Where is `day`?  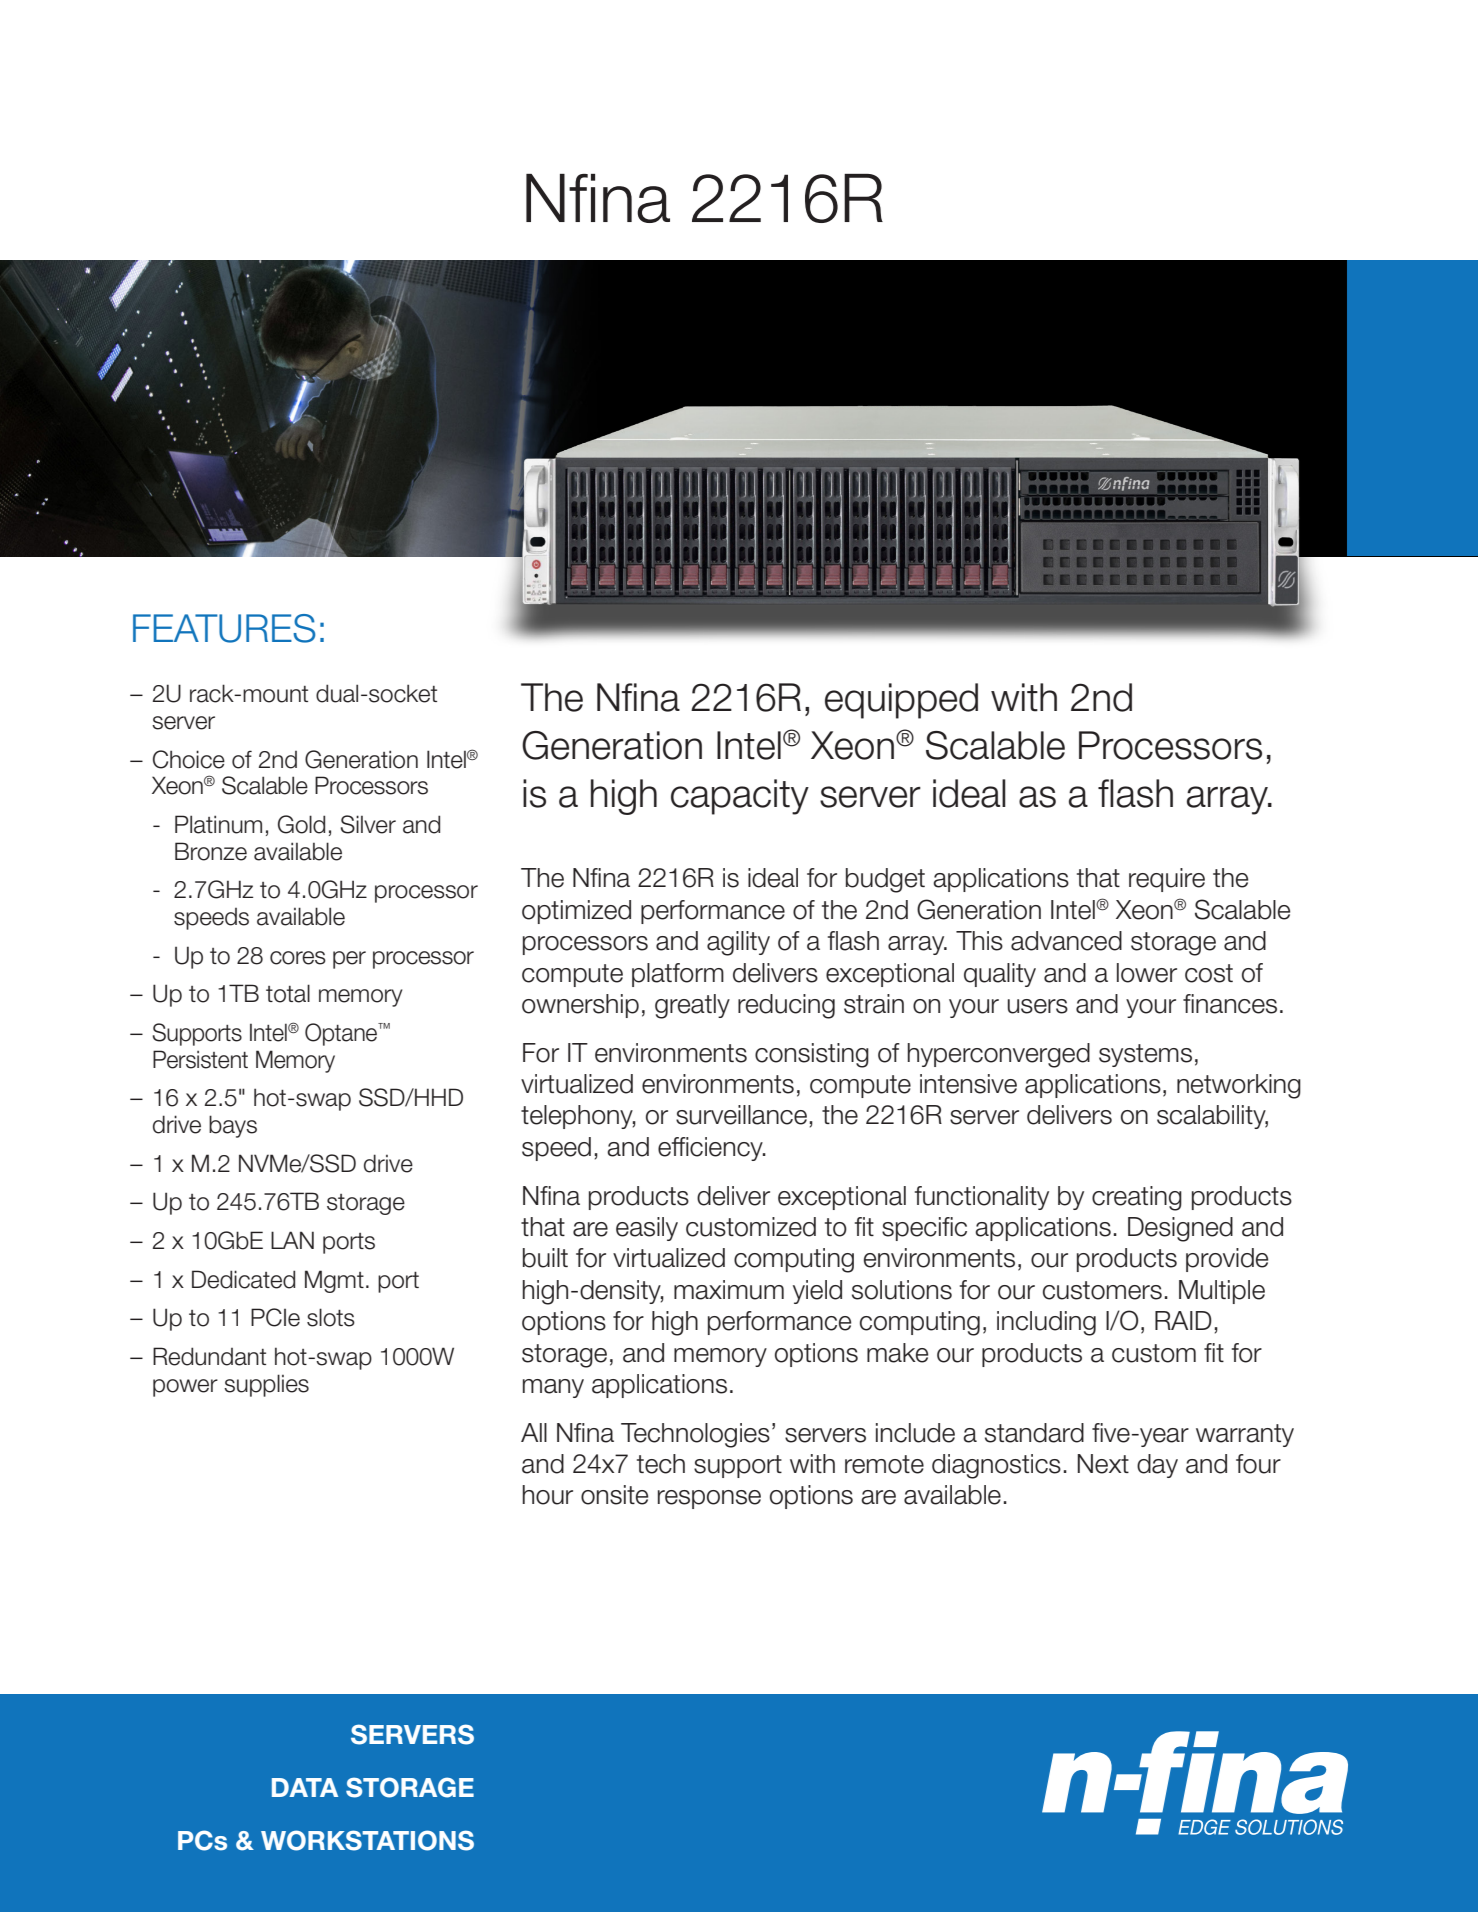 day is located at coordinates (1157, 1466).
